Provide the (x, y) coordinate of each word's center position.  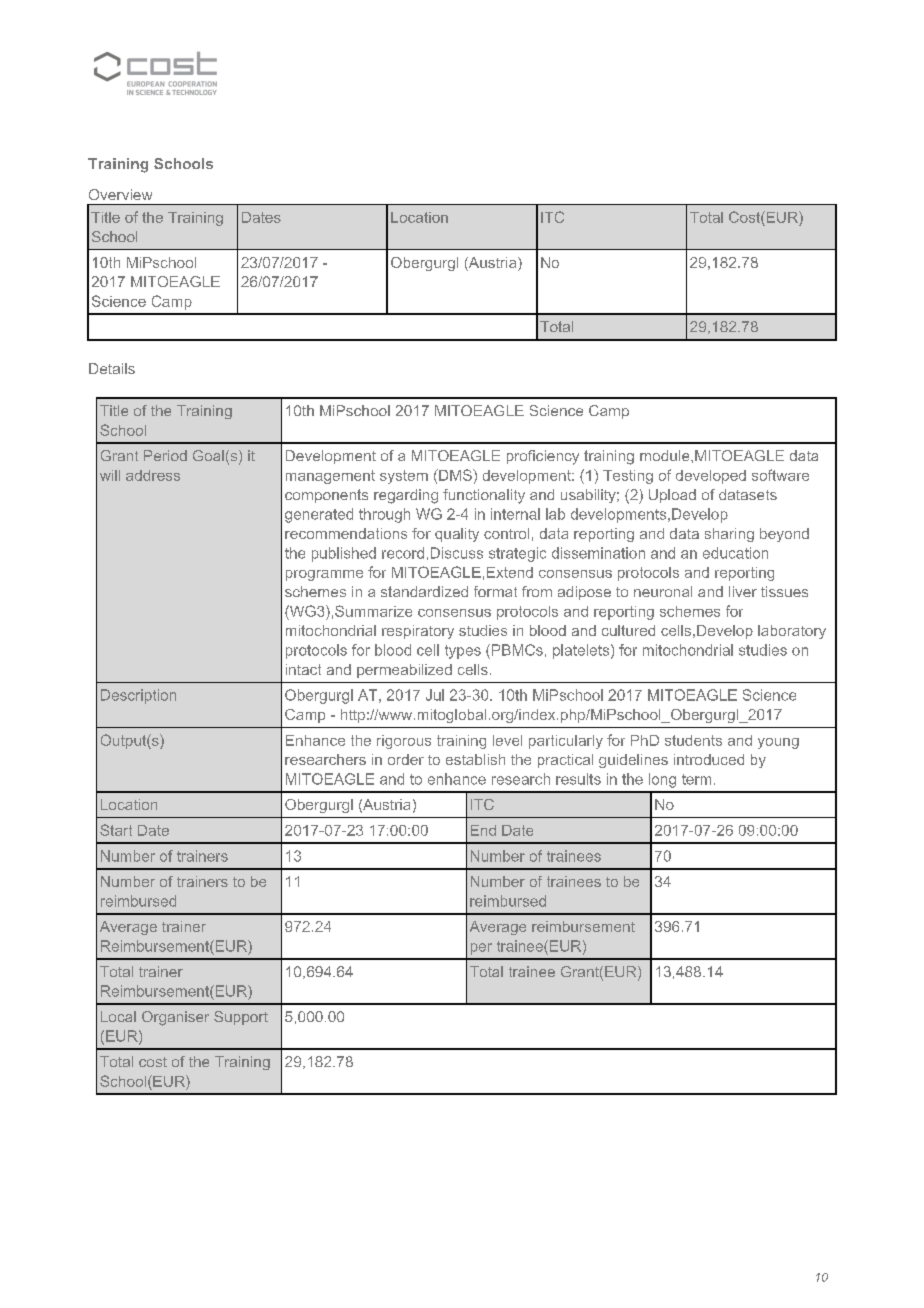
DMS (455, 475)
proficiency (543, 457)
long (662, 780)
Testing (628, 477)
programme (324, 575)
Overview (120, 194)
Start (116, 830)
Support (241, 1018)
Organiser (175, 1018)
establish (475, 759)
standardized (424, 591)
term (696, 779)
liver (743, 591)
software (780, 475)
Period (165, 455)
